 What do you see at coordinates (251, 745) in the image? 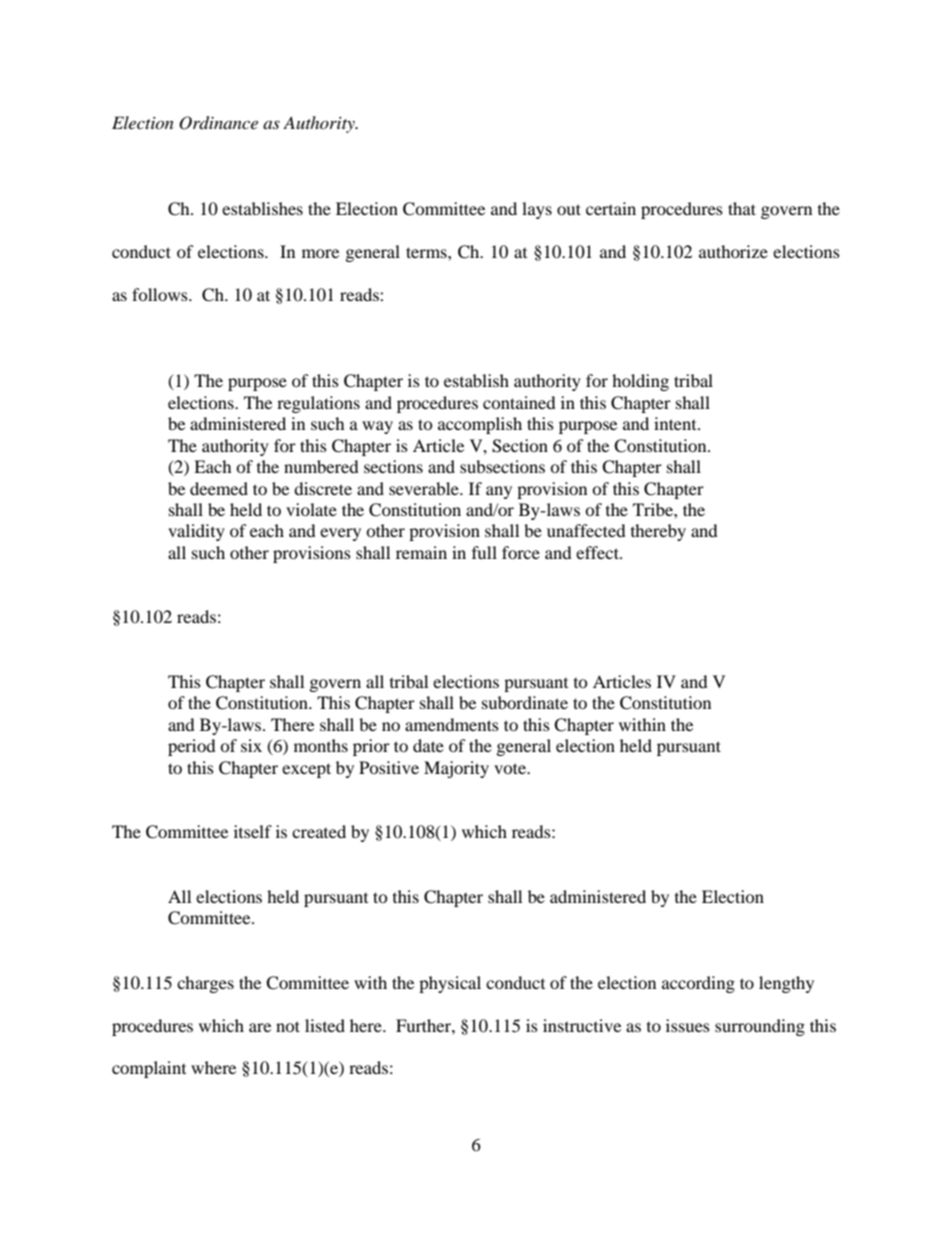
I see `six` at bounding box center [251, 745].
